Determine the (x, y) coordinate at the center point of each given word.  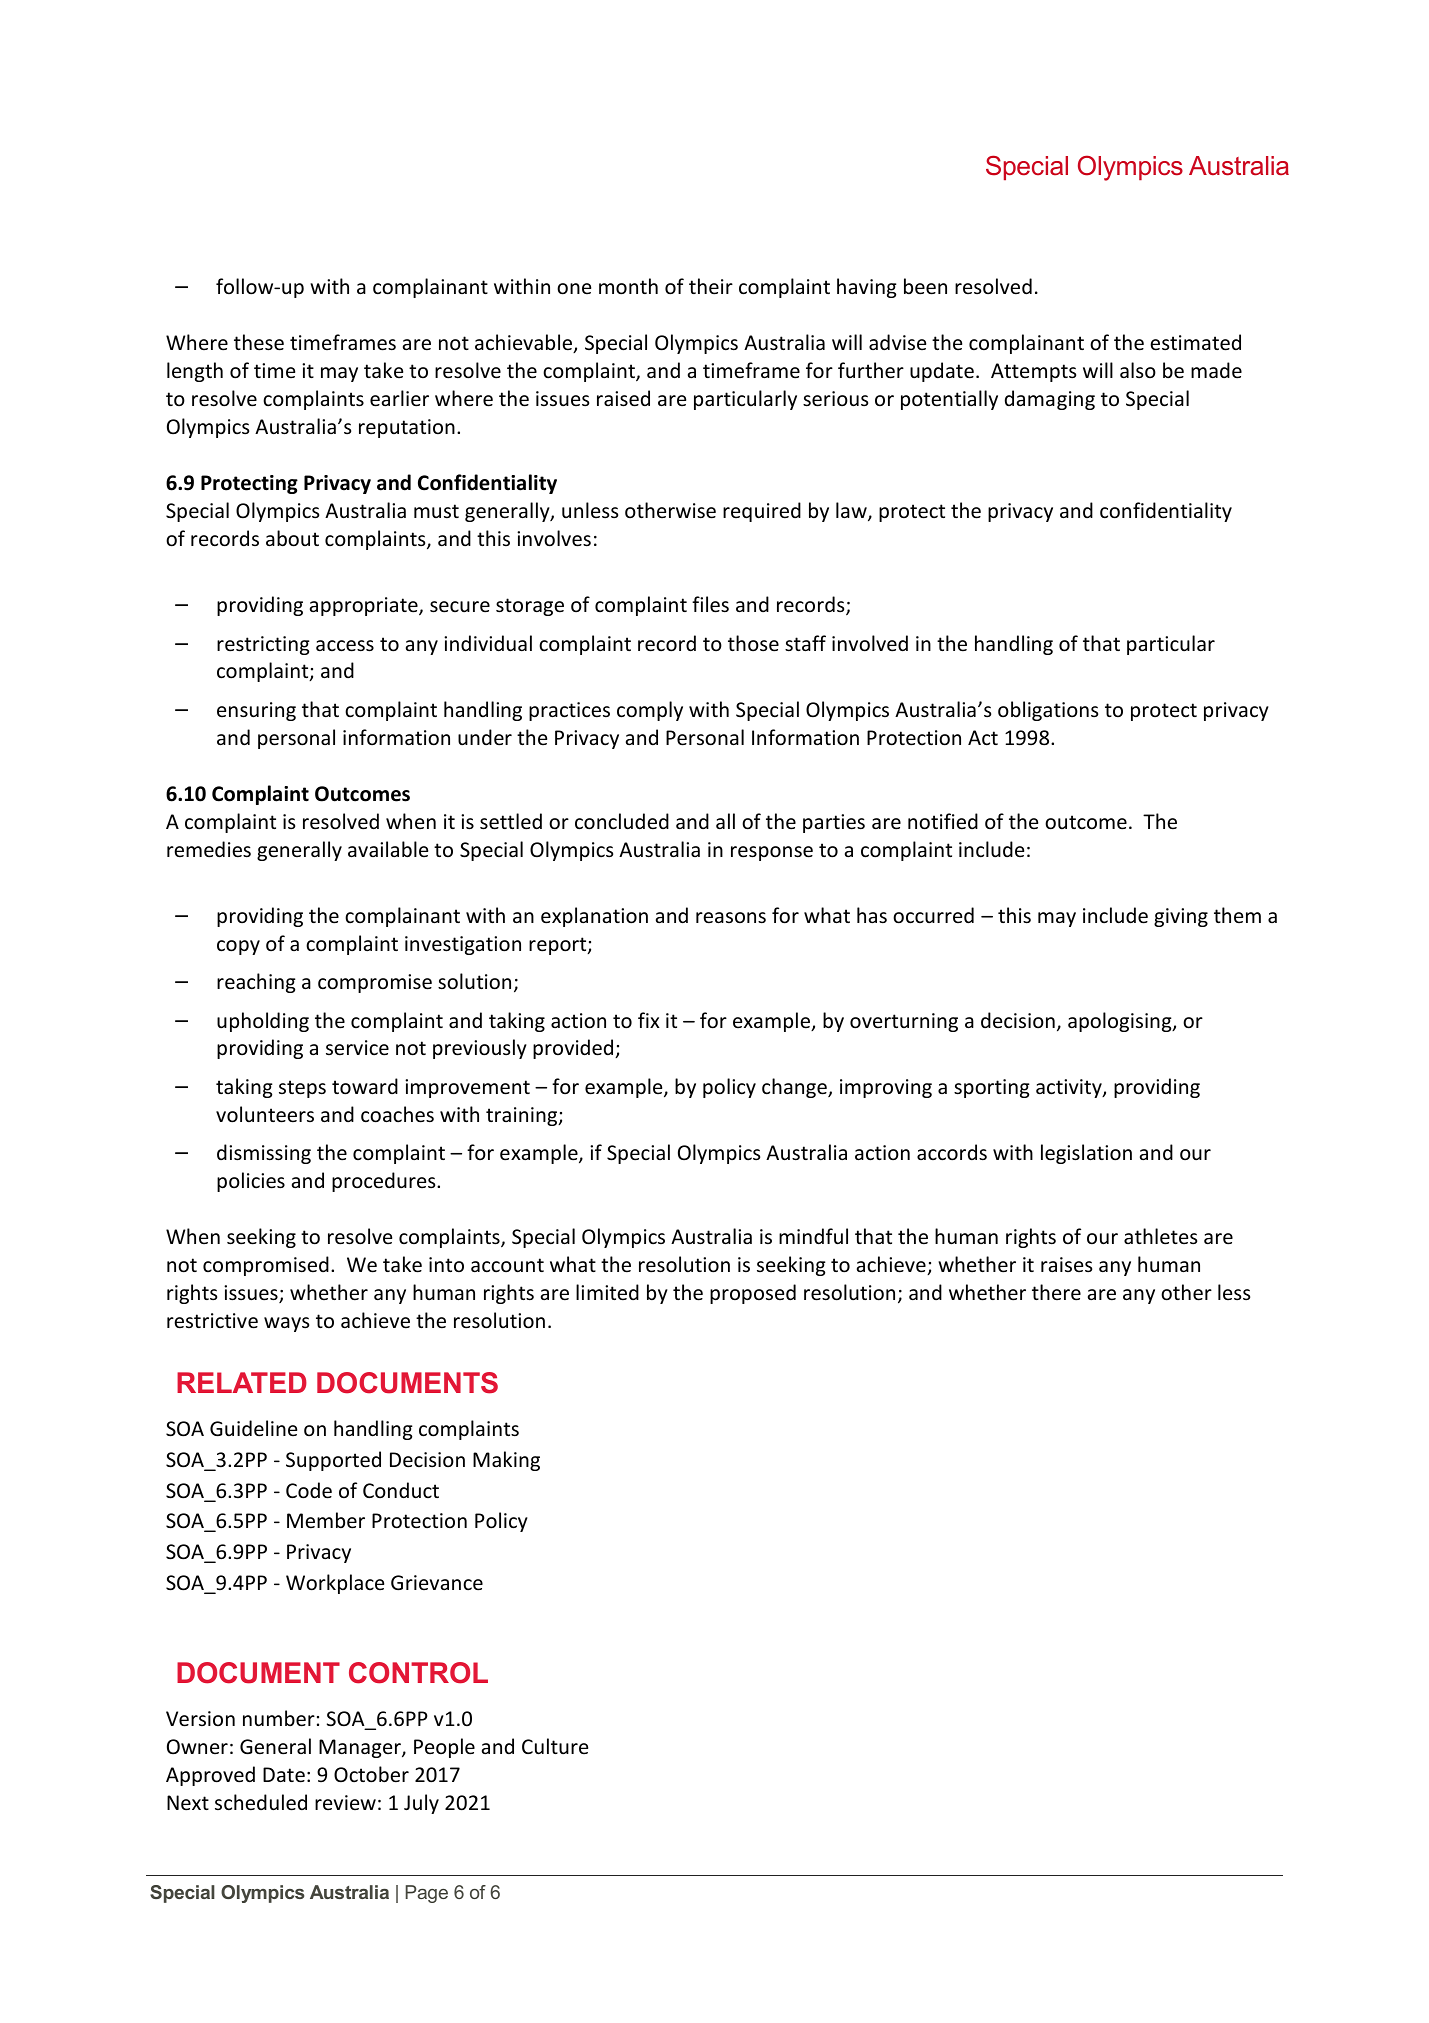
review (345, 1802)
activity (1070, 1088)
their (711, 286)
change (795, 1088)
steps (302, 1089)
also (1138, 370)
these (259, 342)
